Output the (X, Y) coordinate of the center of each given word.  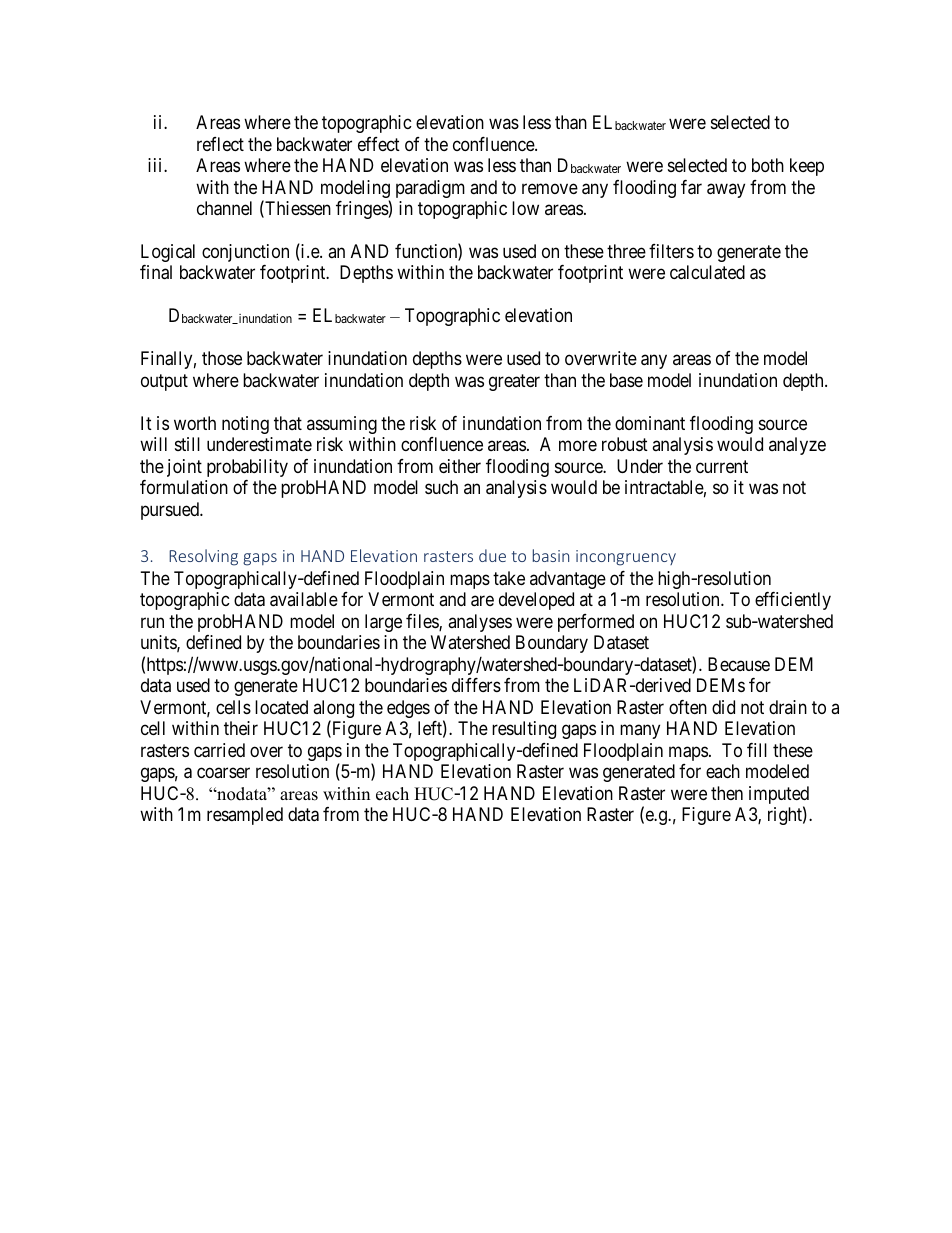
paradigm (430, 189)
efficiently (793, 601)
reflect (220, 144)
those (222, 358)
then (727, 793)
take (509, 578)
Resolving (203, 557)
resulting (524, 730)
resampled (245, 816)
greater (514, 382)
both (768, 165)
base (626, 380)
